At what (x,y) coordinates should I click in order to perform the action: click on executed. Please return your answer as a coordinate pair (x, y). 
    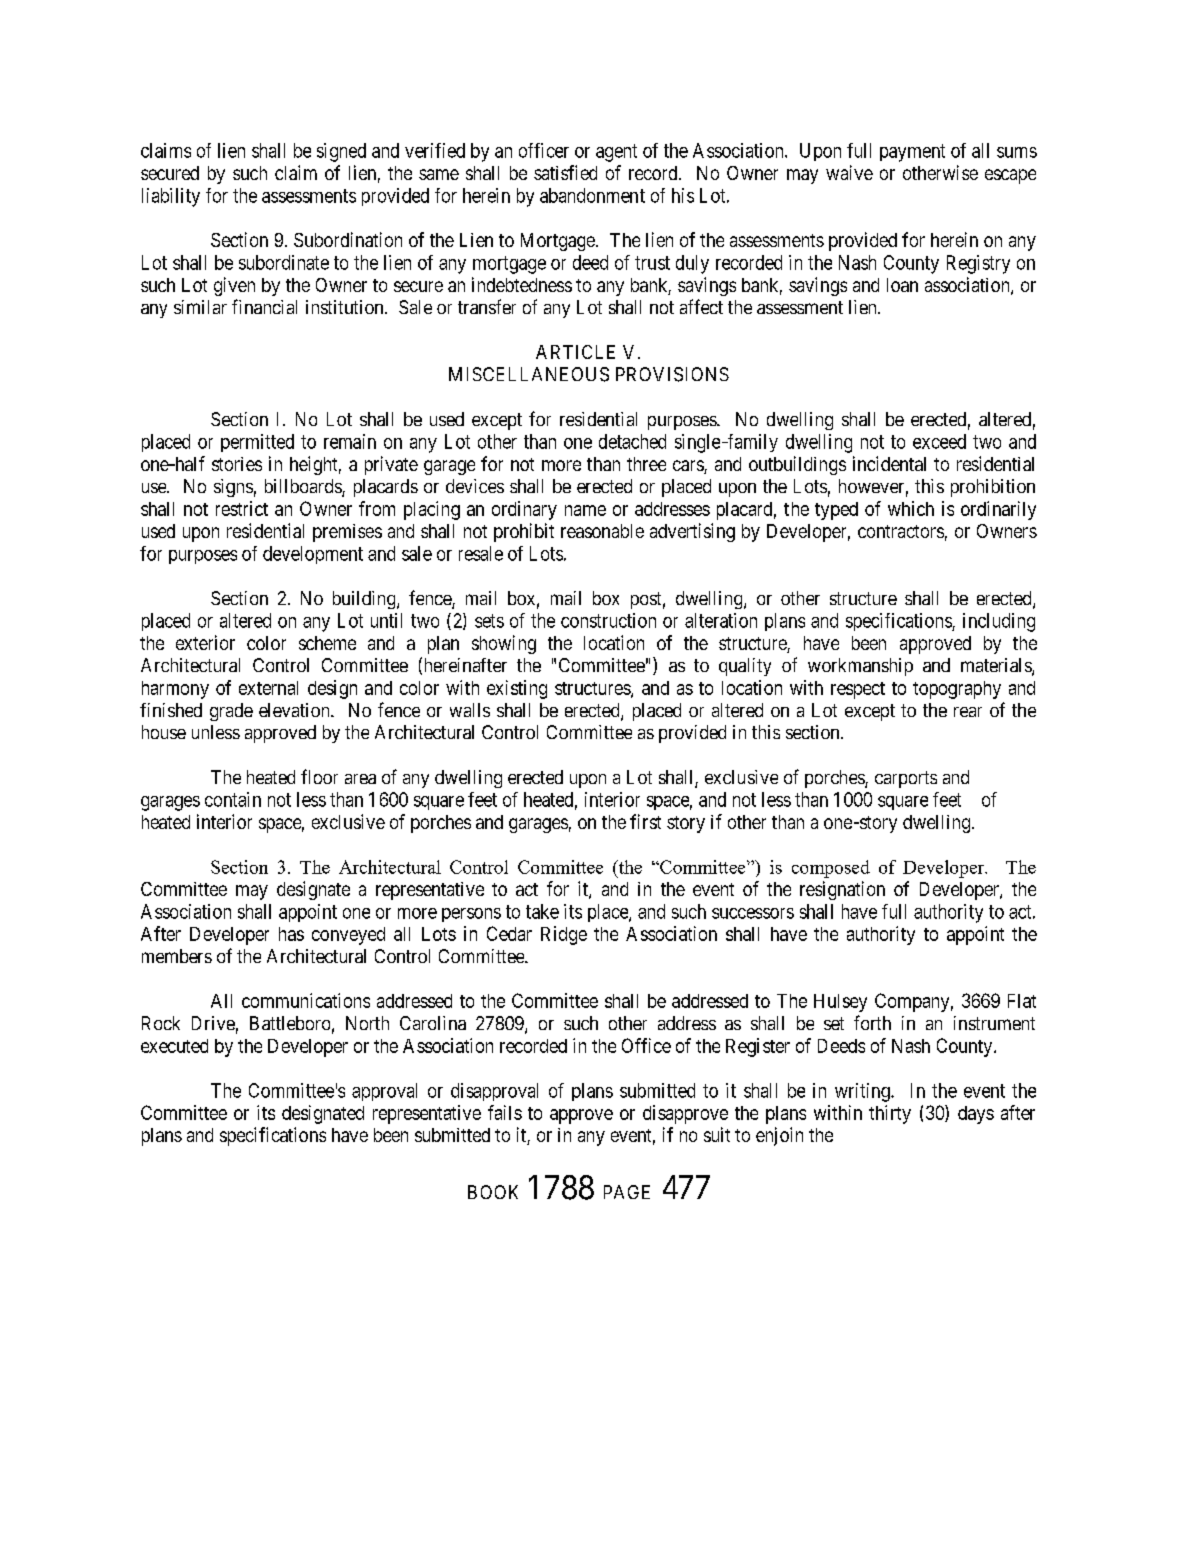
    Looking at the image, I should click on (174, 1046).
